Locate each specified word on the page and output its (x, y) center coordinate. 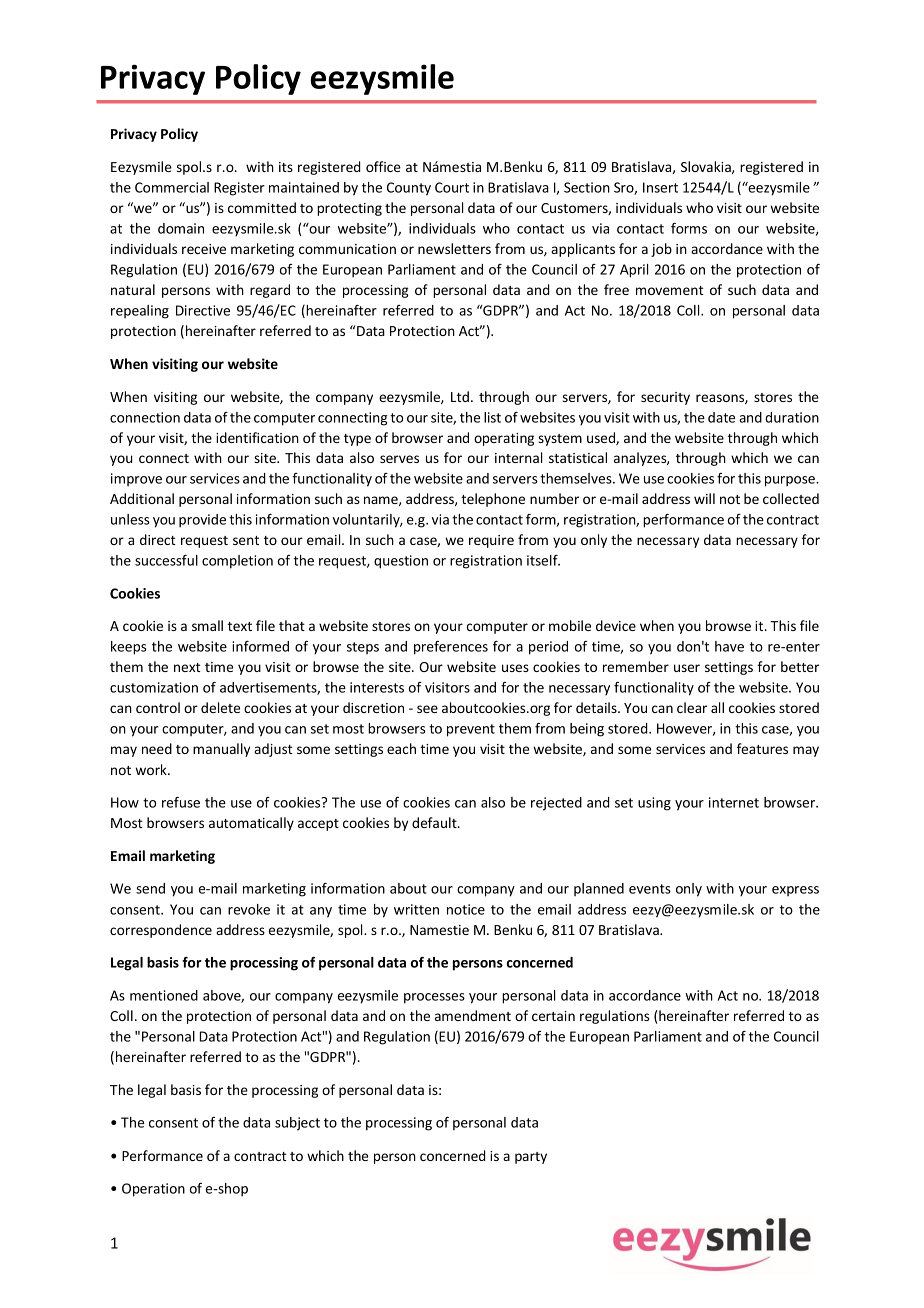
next (187, 667)
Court (452, 187)
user (687, 668)
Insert (660, 187)
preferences (451, 648)
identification (257, 437)
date (721, 417)
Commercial (172, 187)
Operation (153, 1190)
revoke (249, 909)
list (492, 417)
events (650, 889)
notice (466, 909)
